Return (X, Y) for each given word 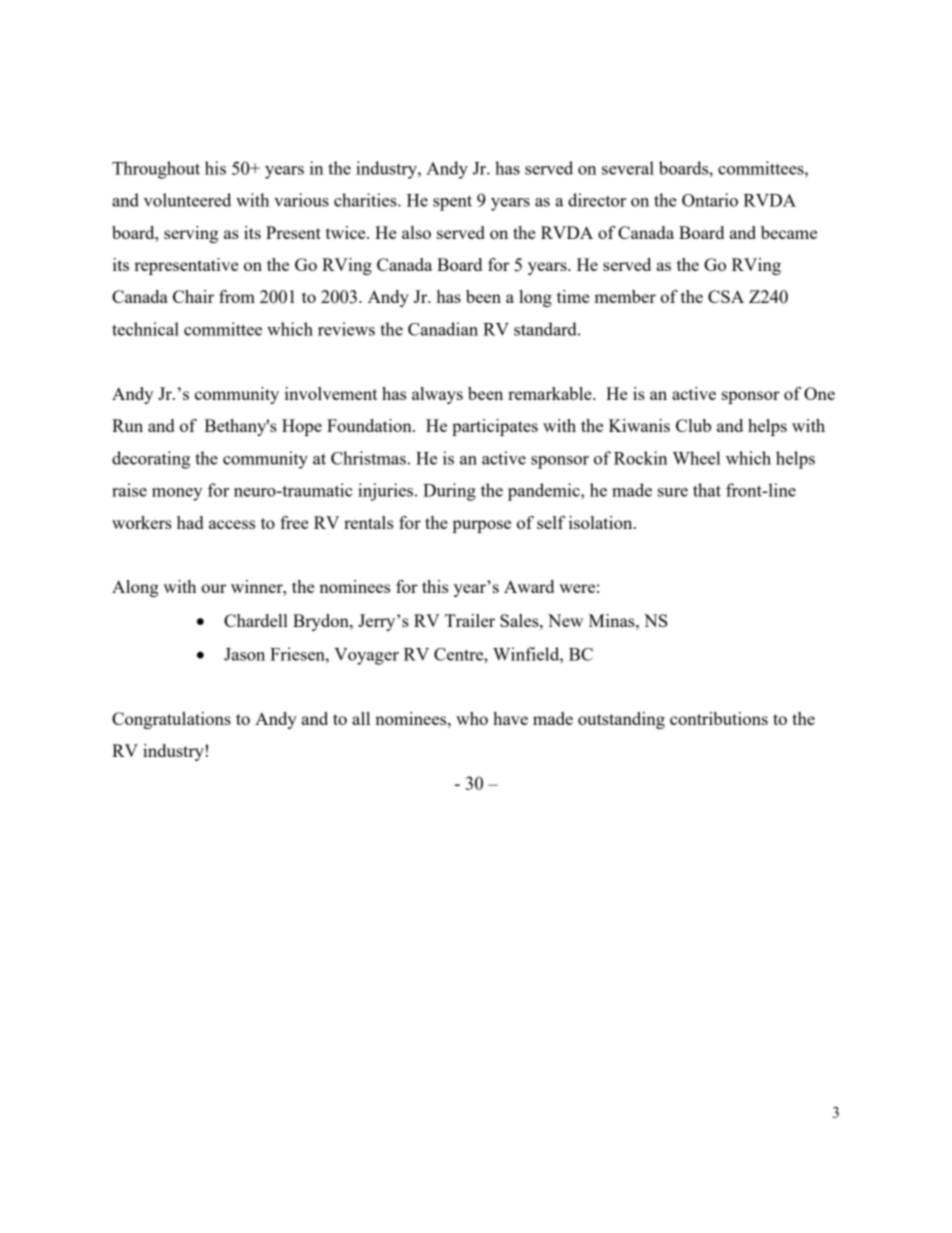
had (190, 522)
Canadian (443, 329)
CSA (726, 296)
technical (145, 329)
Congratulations (171, 720)
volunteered (187, 200)
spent (452, 203)
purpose (482, 526)
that (707, 490)
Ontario (710, 200)
